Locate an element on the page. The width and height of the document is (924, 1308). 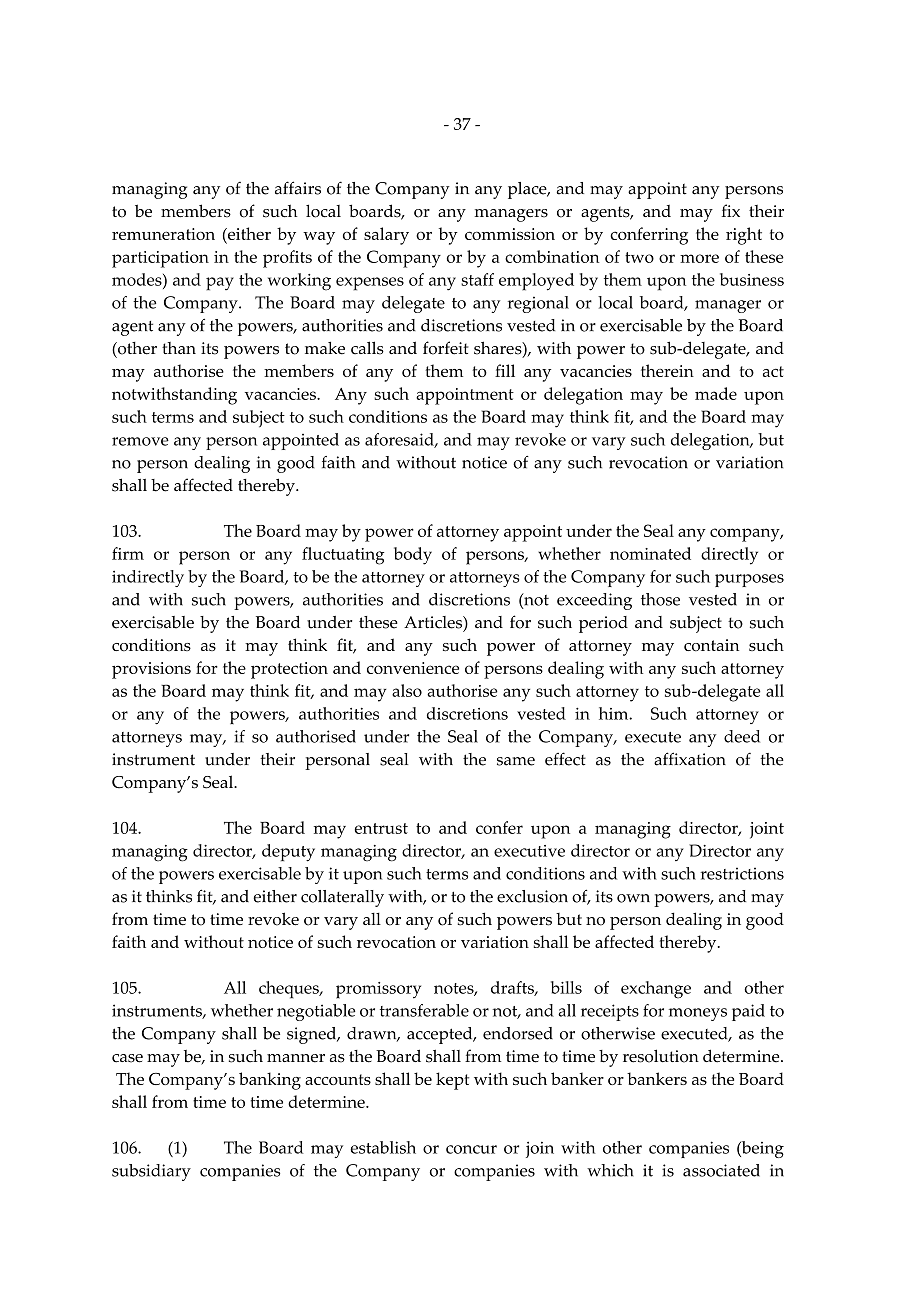
right is located at coordinates (744, 236).
